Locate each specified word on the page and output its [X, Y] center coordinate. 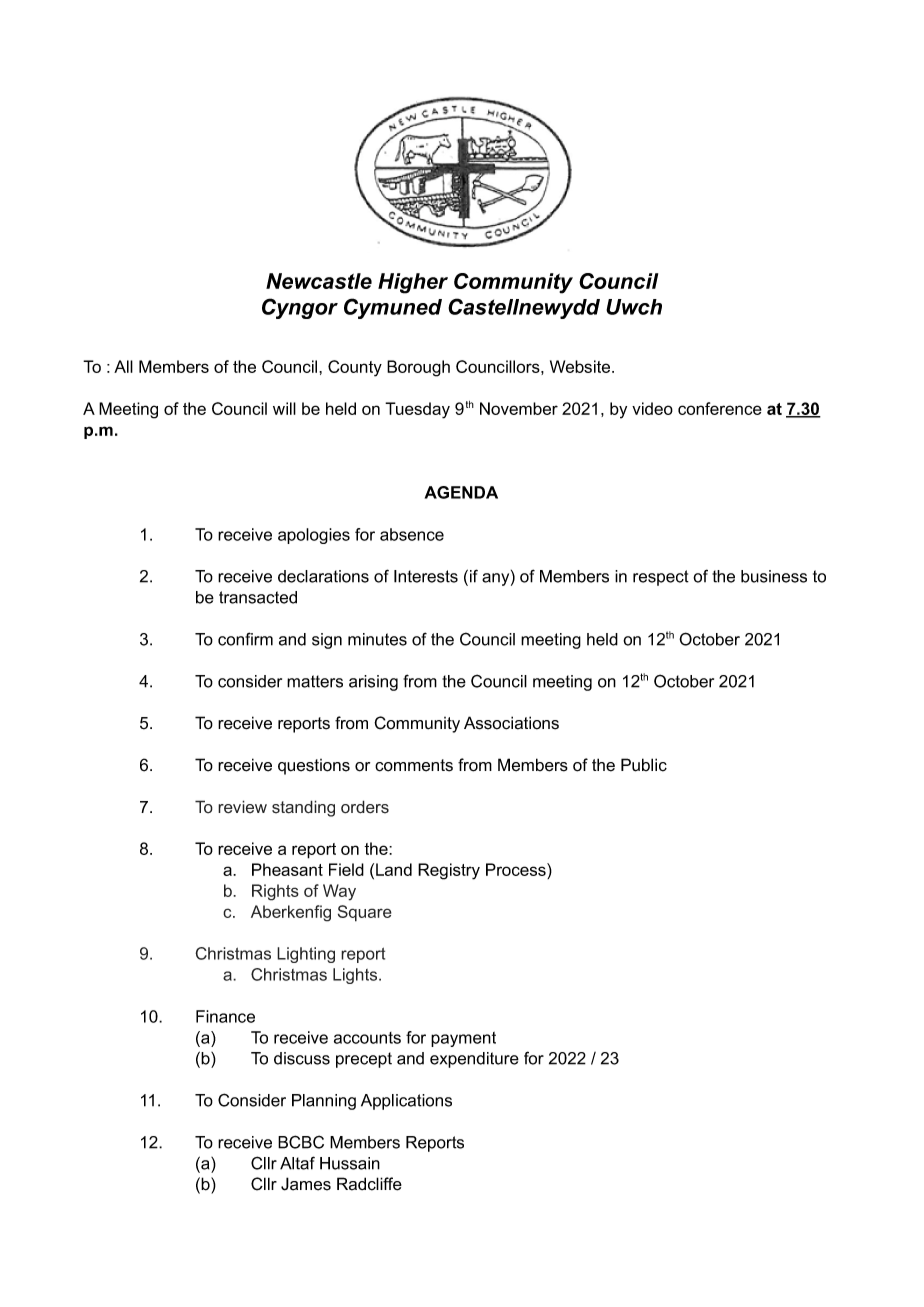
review [242, 807]
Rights [275, 892]
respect [661, 578]
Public [644, 765]
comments [414, 765]
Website [581, 366]
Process [517, 871]
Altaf [297, 1163]
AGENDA [461, 492]
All [123, 366]
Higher [413, 283]
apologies [314, 536]
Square [365, 913]
